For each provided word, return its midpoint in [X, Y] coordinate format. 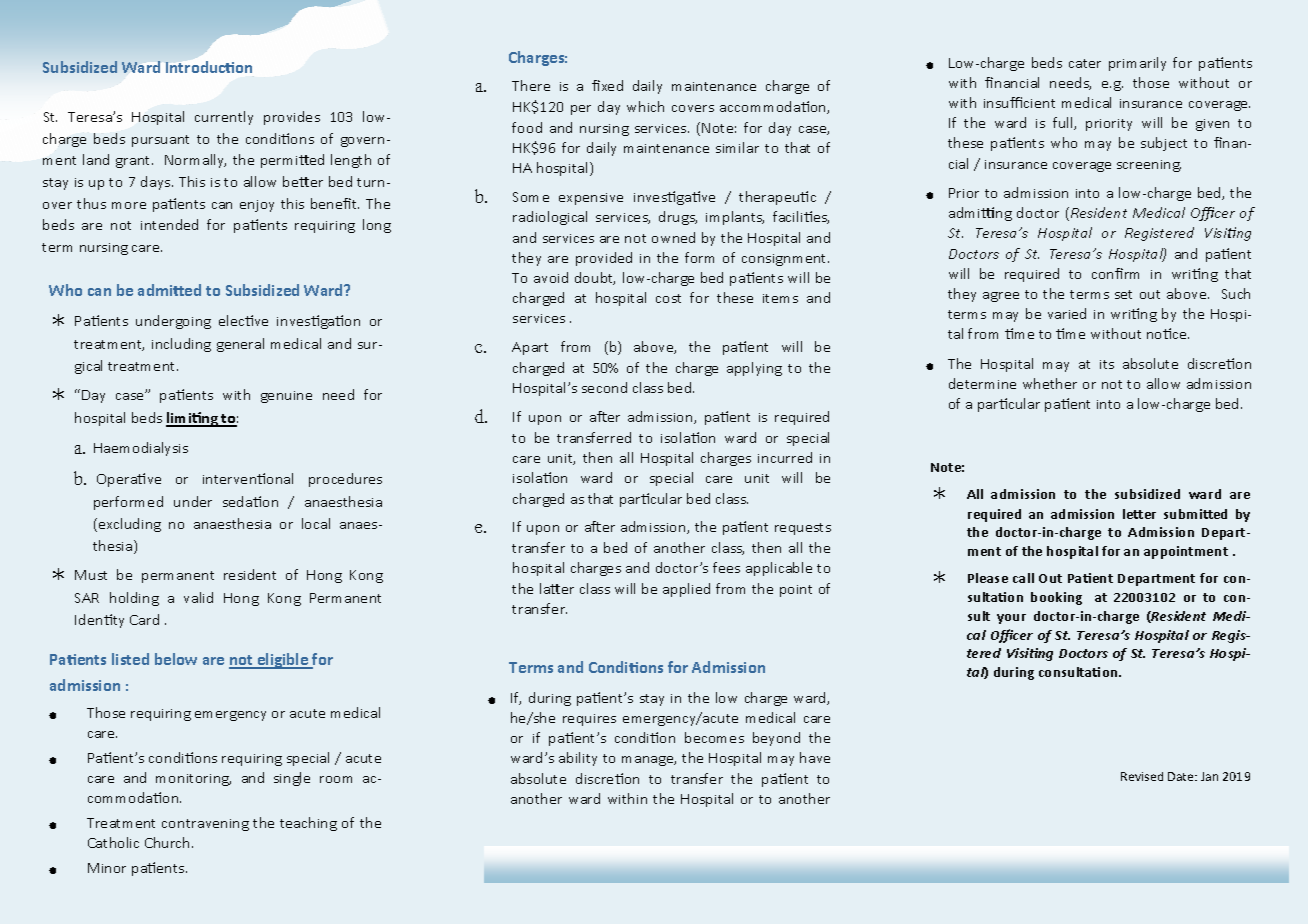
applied [686, 590]
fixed [607, 85]
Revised [1142, 776]
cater [1085, 63]
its [1107, 364]
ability [578, 759]
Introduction [209, 67]
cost [668, 298]
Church [169, 842]
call [1023, 578]
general [240, 345]
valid [198, 597]
